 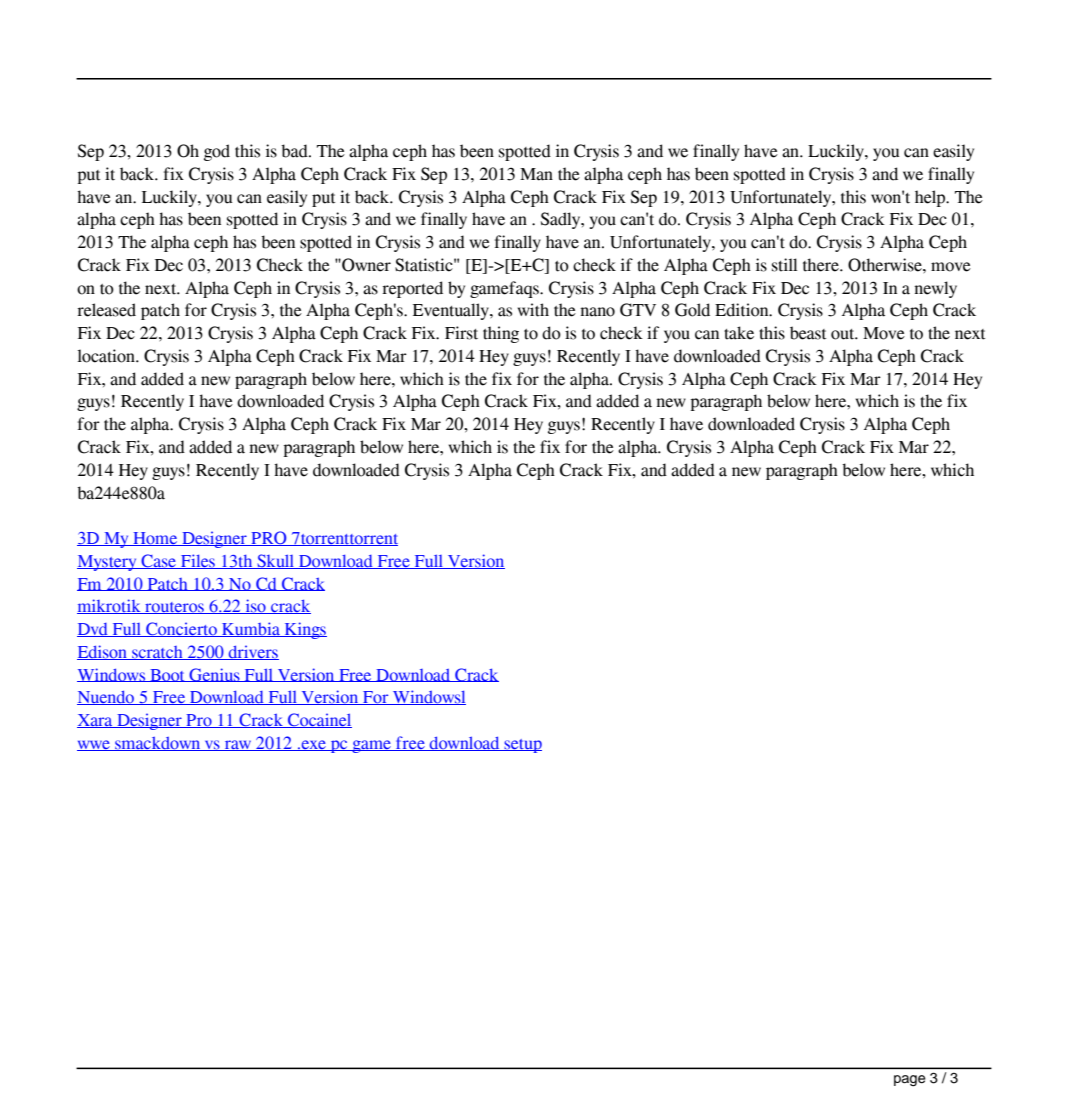 I want to click on smackdown, so click(x=158, y=744).
